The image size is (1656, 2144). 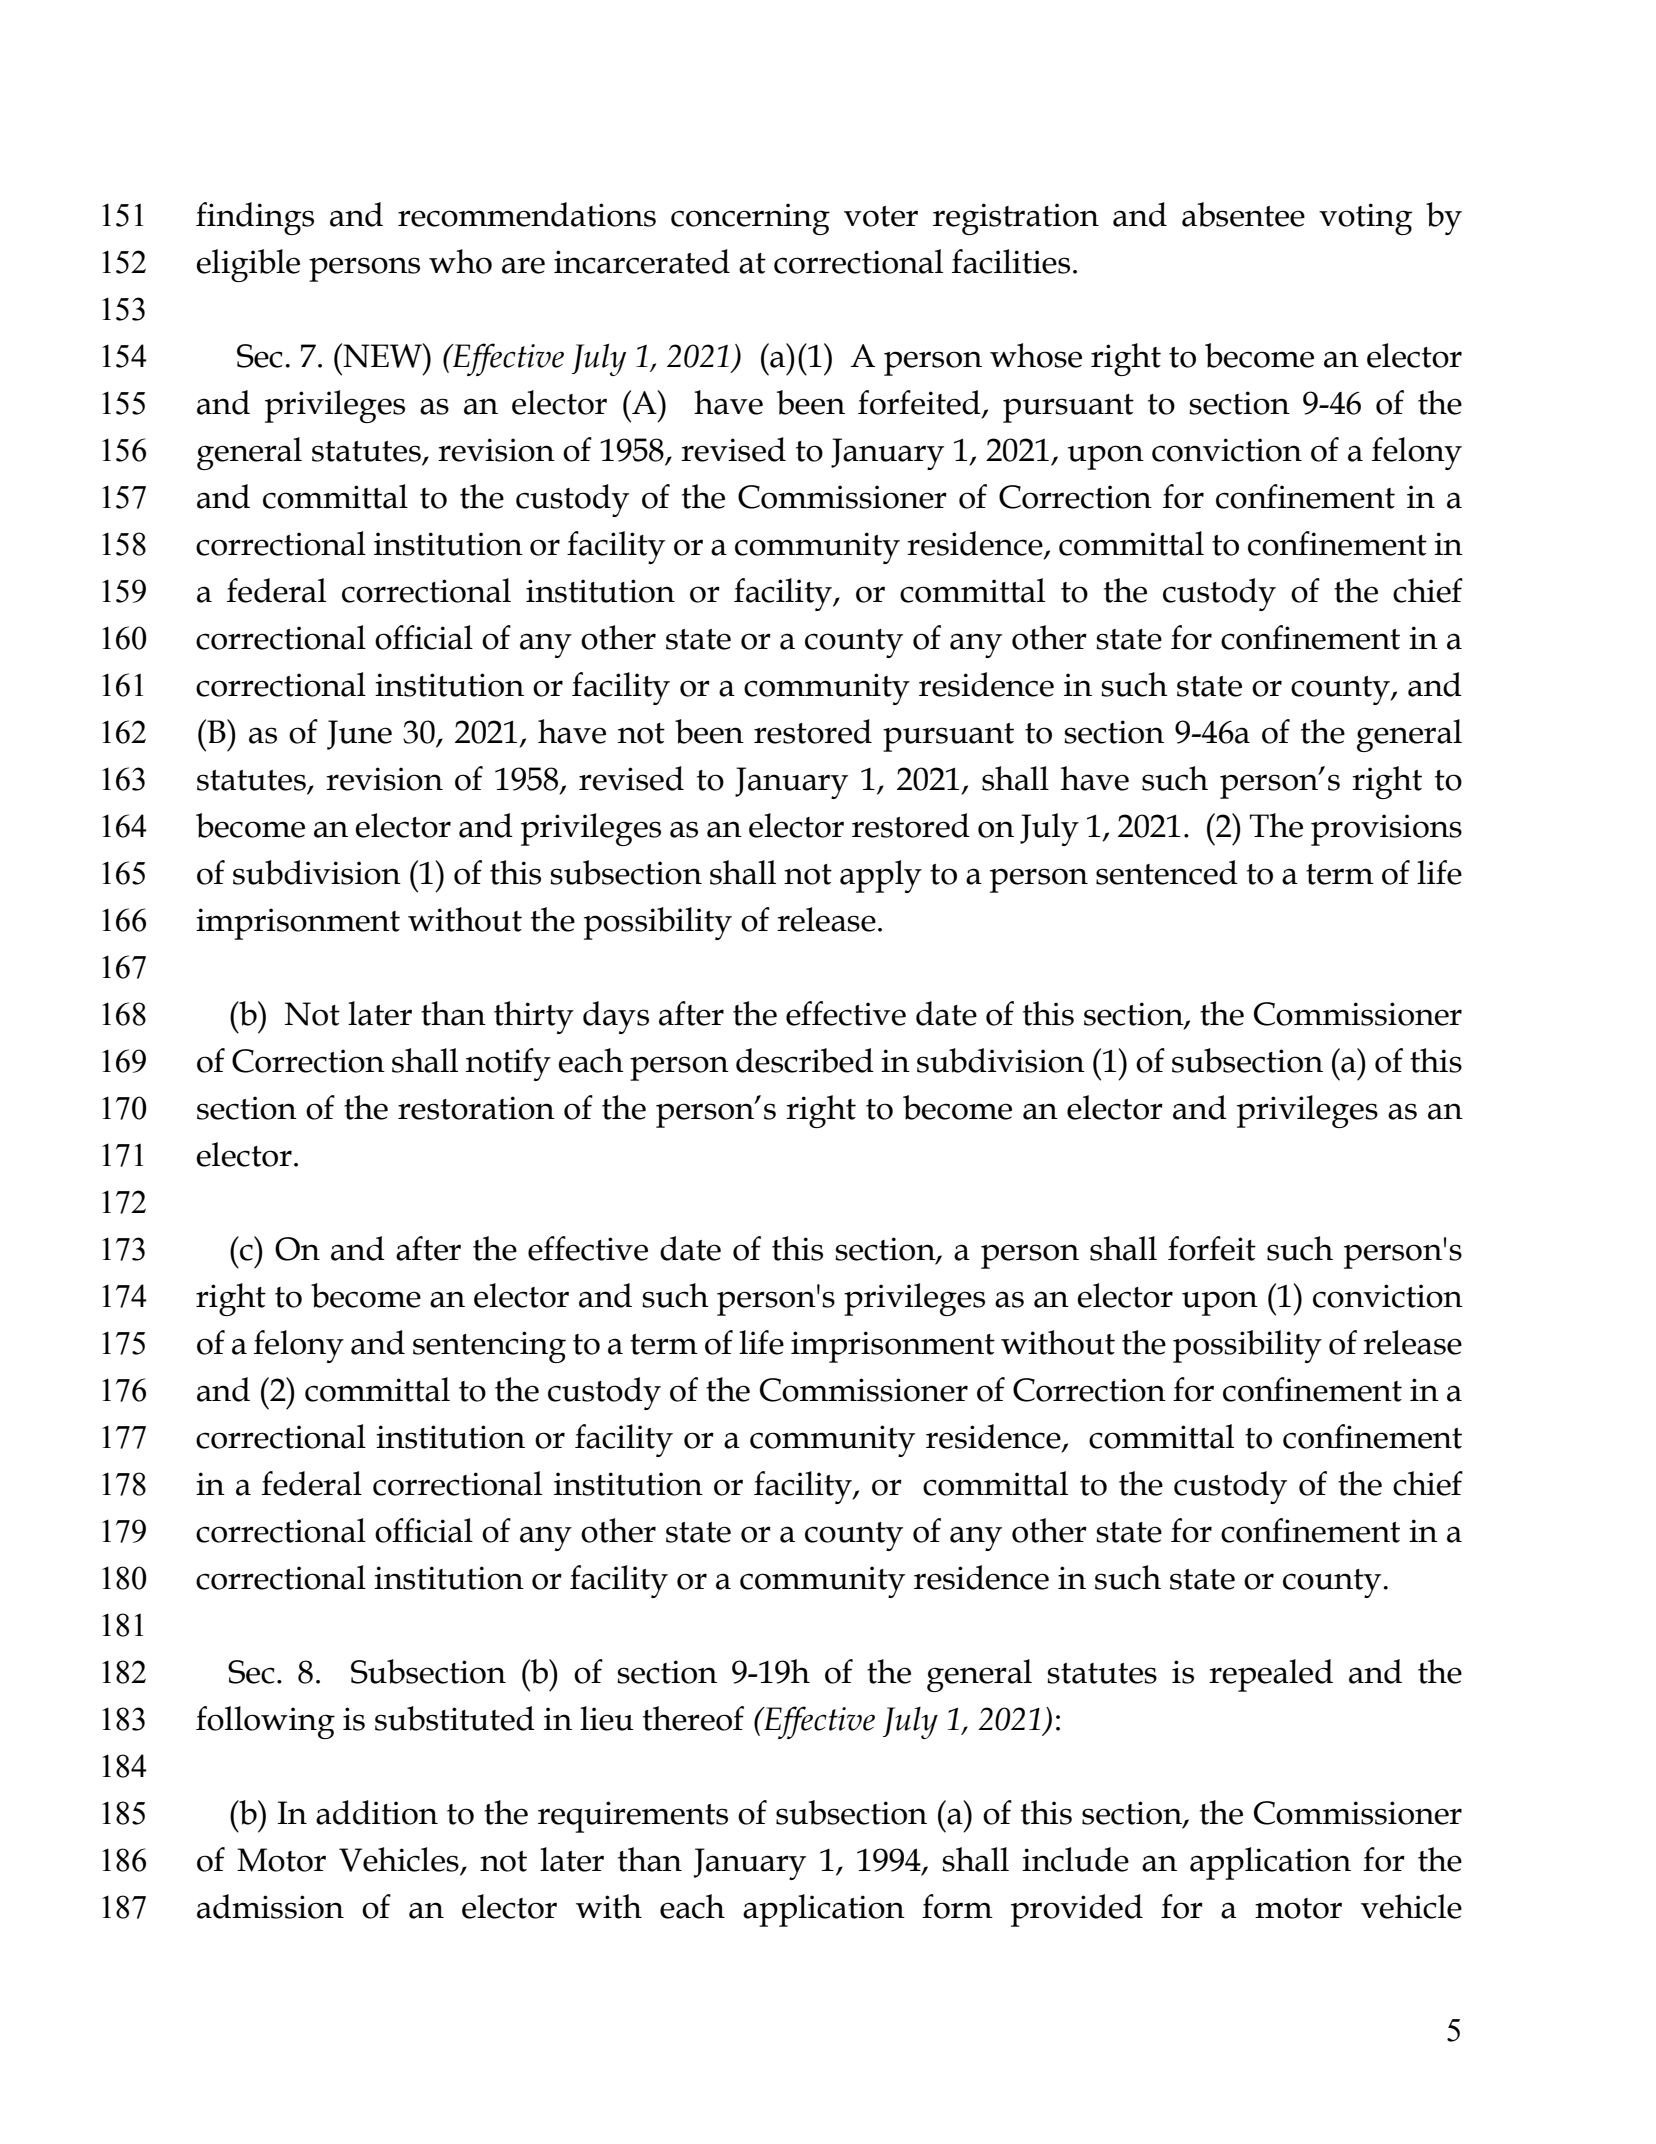 What do you see at coordinates (359, 735) in the page?
I see `June` at bounding box center [359, 735].
